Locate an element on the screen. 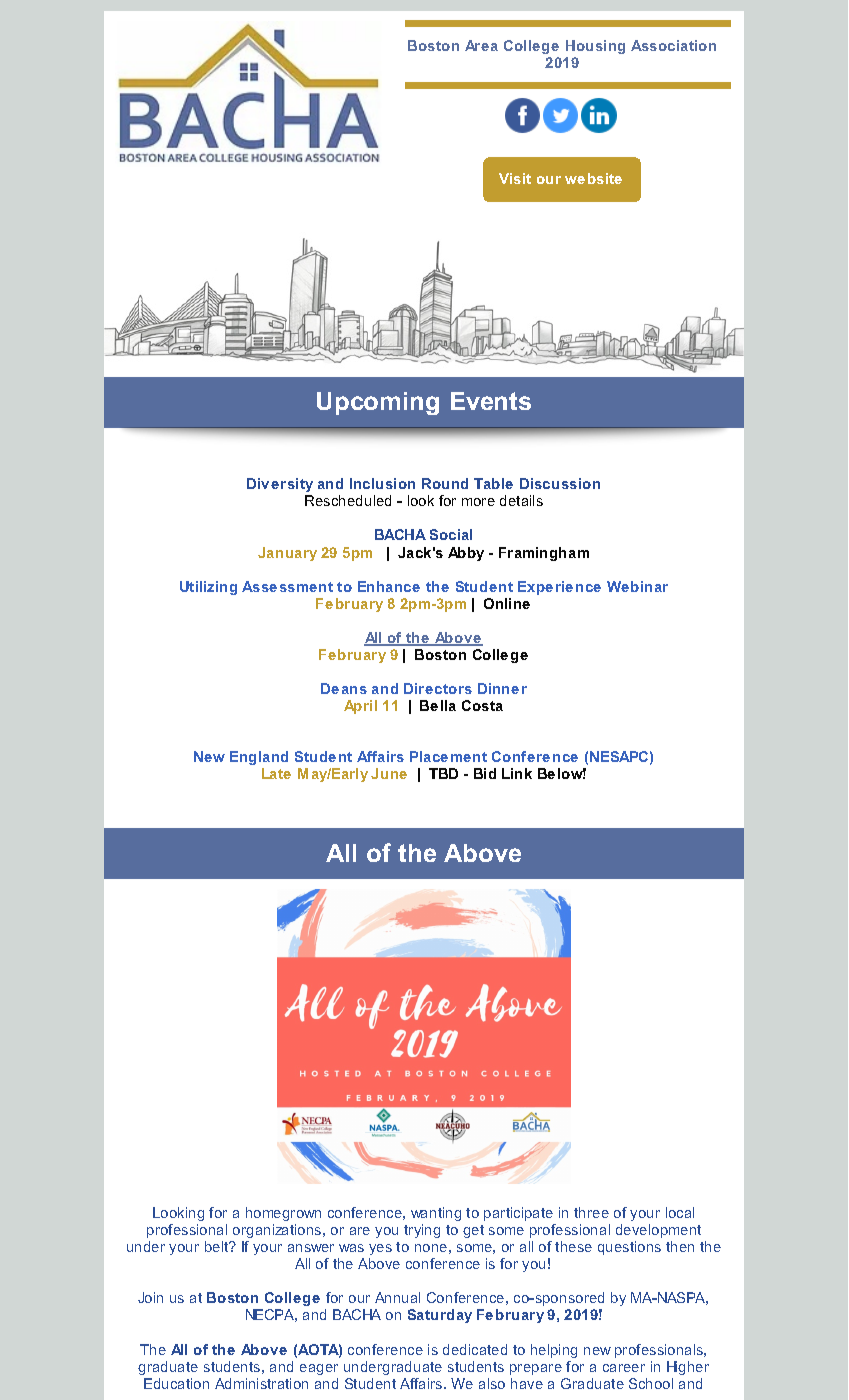 The height and width of the screenshot is (1400, 849). Saturday is located at coordinates (440, 1316).
